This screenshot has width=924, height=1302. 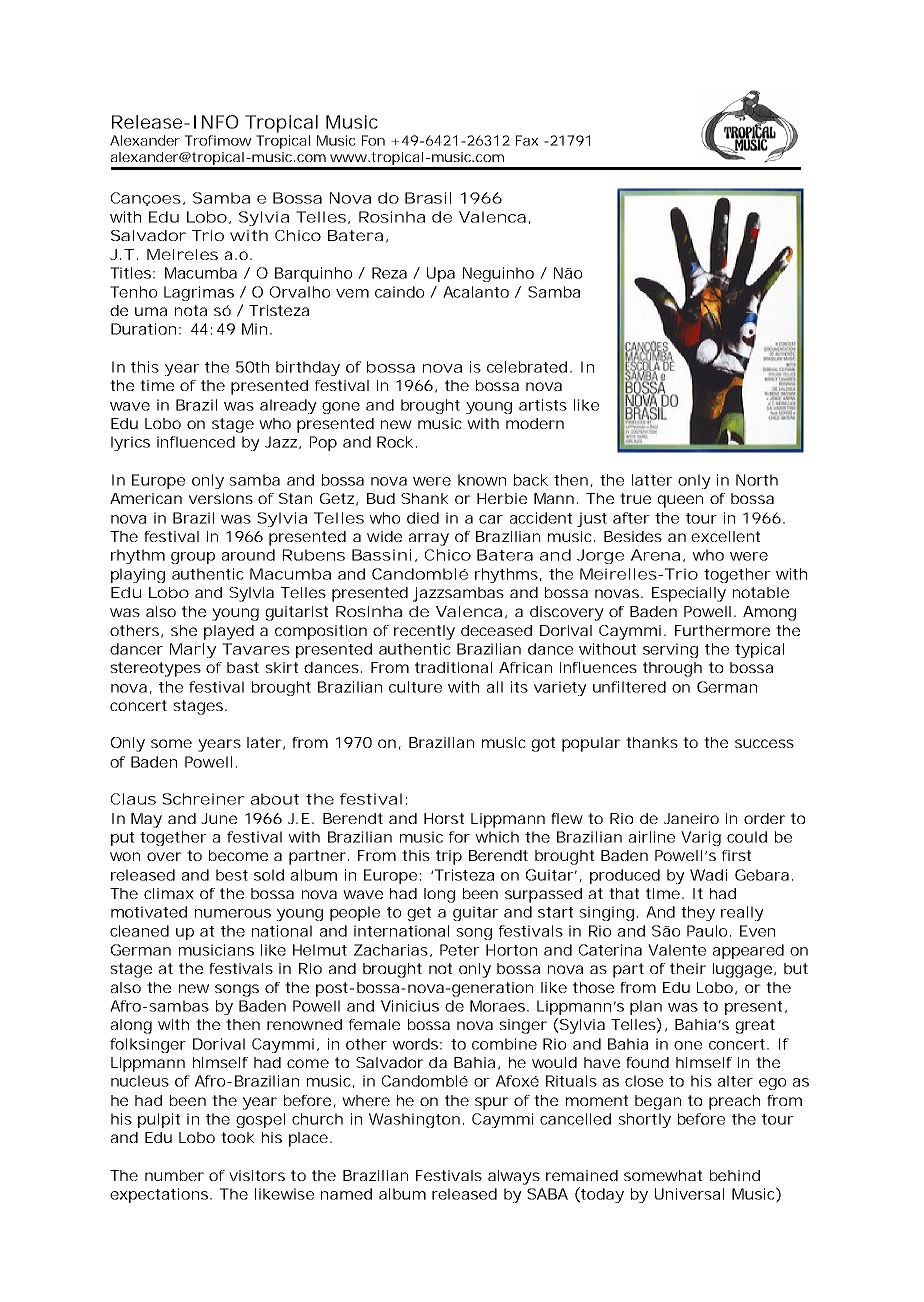 What do you see at coordinates (174, 1175) in the screenshot?
I see `number` at bounding box center [174, 1175].
